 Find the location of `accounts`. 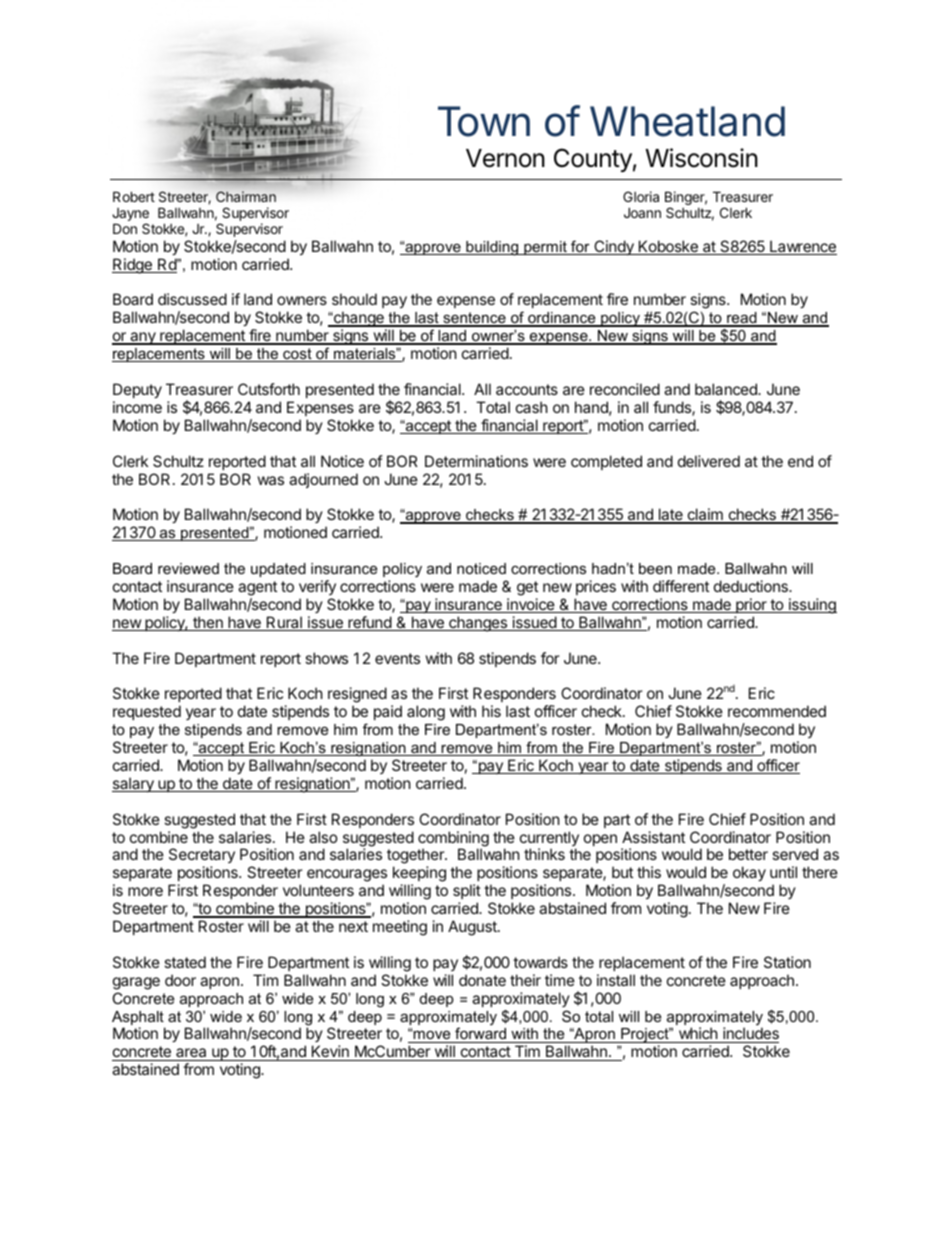

accounts is located at coordinates (527, 389).
